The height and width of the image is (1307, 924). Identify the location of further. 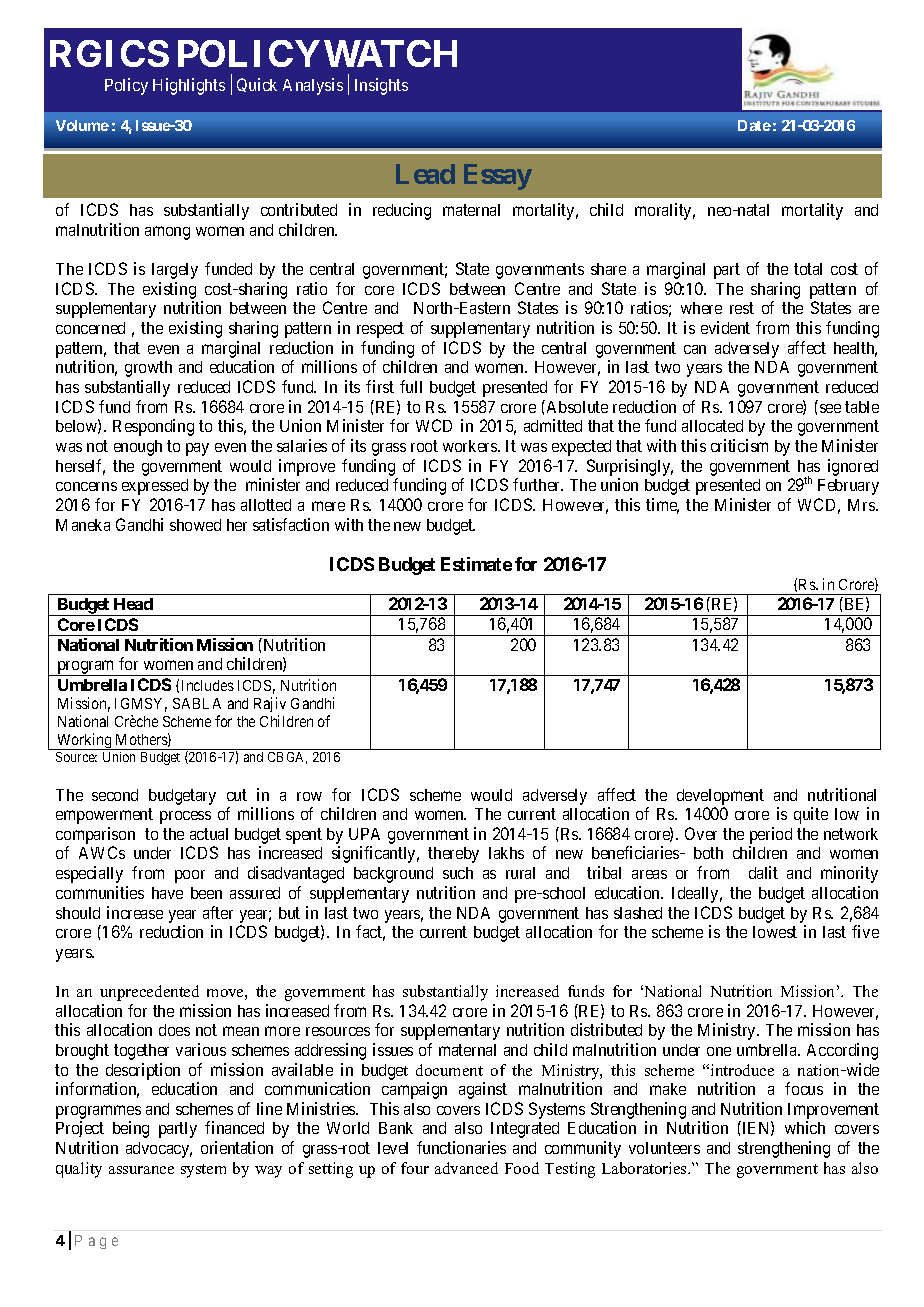
(538, 484).
